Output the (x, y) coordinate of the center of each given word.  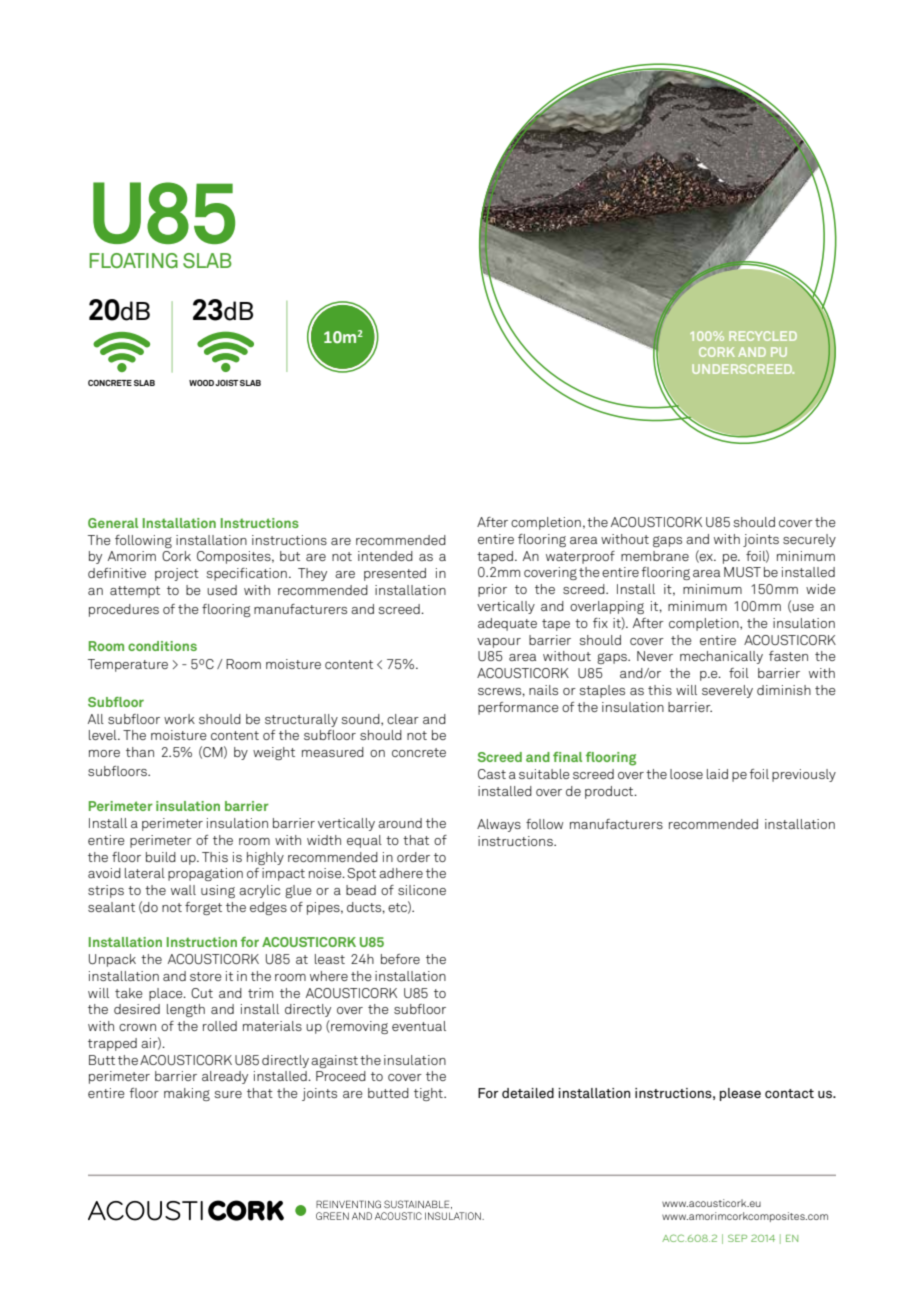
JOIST (226, 383)
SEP (737, 1238)
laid (717, 774)
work (179, 719)
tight (429, 1094)
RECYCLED (763, 336)
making (187, 1094)
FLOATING (133, 260)
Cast (492, 774)
